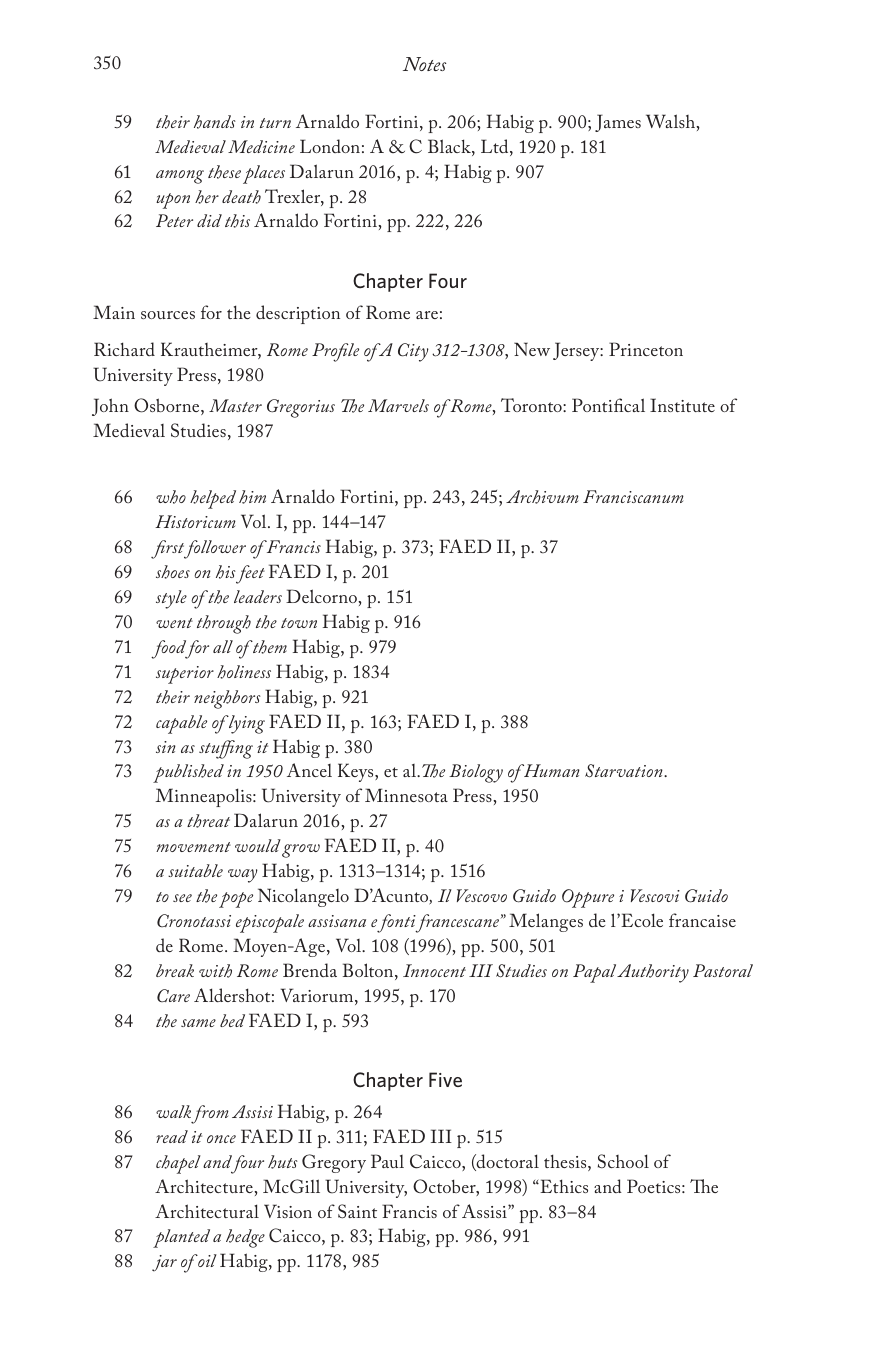 The width and height of the document is (896, 1345). What do you see at coordinates (185, 675) in the document?
I see `superior` at bounding box center [185, 675].
